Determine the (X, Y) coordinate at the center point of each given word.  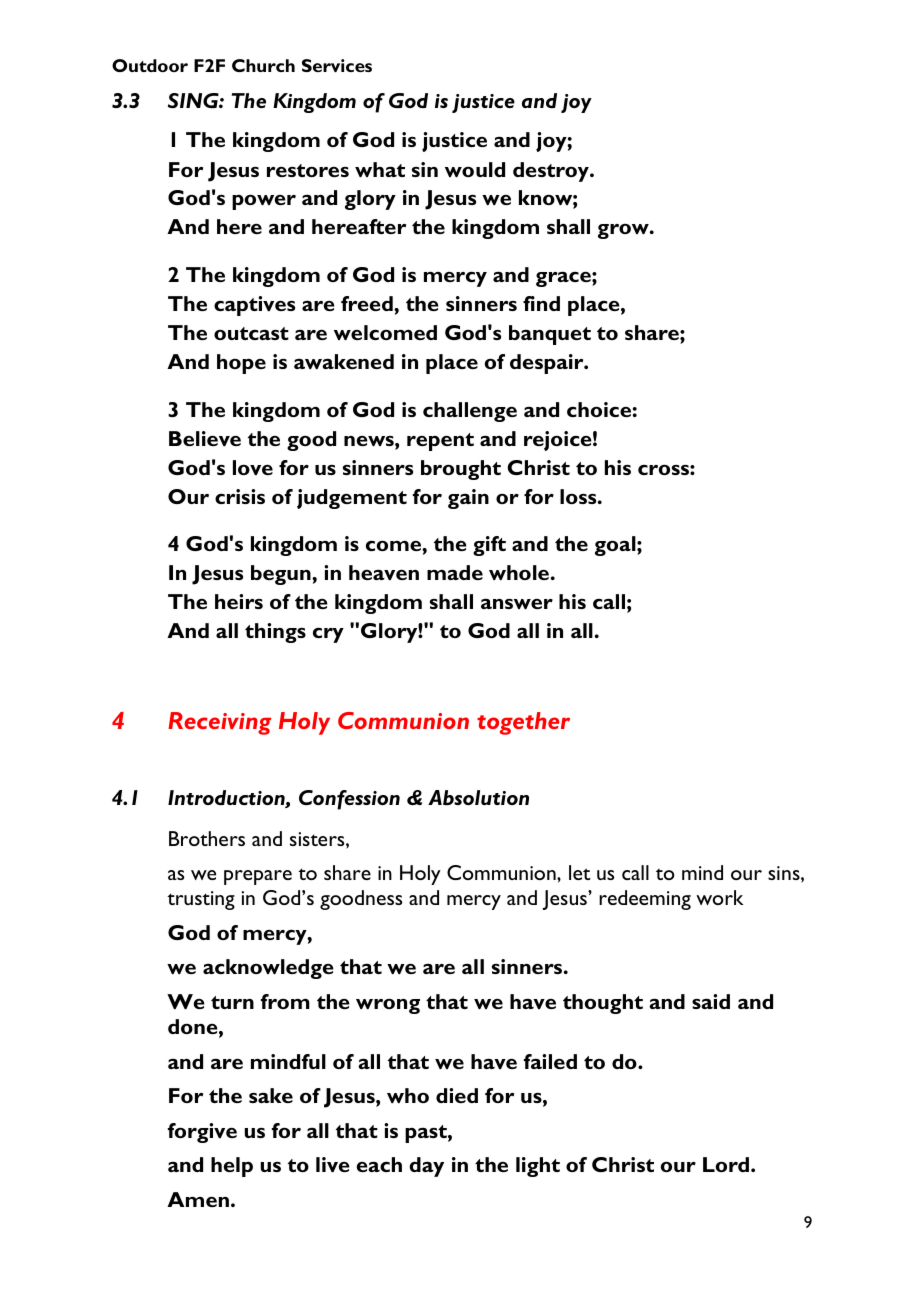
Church (263, 65)
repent (440, 442)
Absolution (478, 797)
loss (579, 496)
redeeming (645, 900)
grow (624, 231)
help (232, 1167)
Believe (205, 438)
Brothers (207, 838)
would (475, 169)
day (426, 1167)
